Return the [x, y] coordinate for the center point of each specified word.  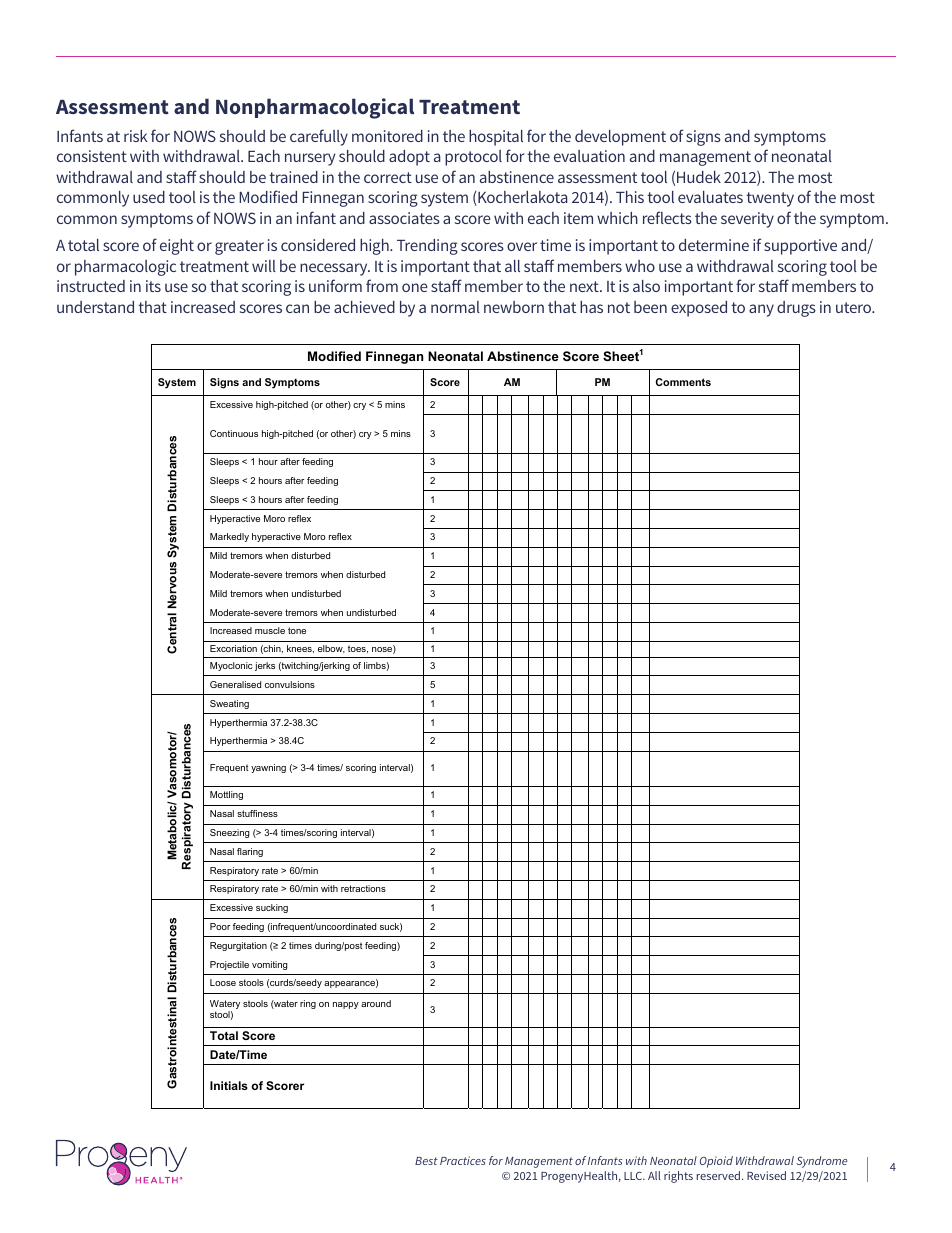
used [149, 197]
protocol [473, 158]
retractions [363, 888]
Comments [683, 382]
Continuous [234, 433]
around [376, 1003]
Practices [463, 1160]
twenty [770, 199]
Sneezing [230, 833]
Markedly [229, 537]
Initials [229, 1085]
